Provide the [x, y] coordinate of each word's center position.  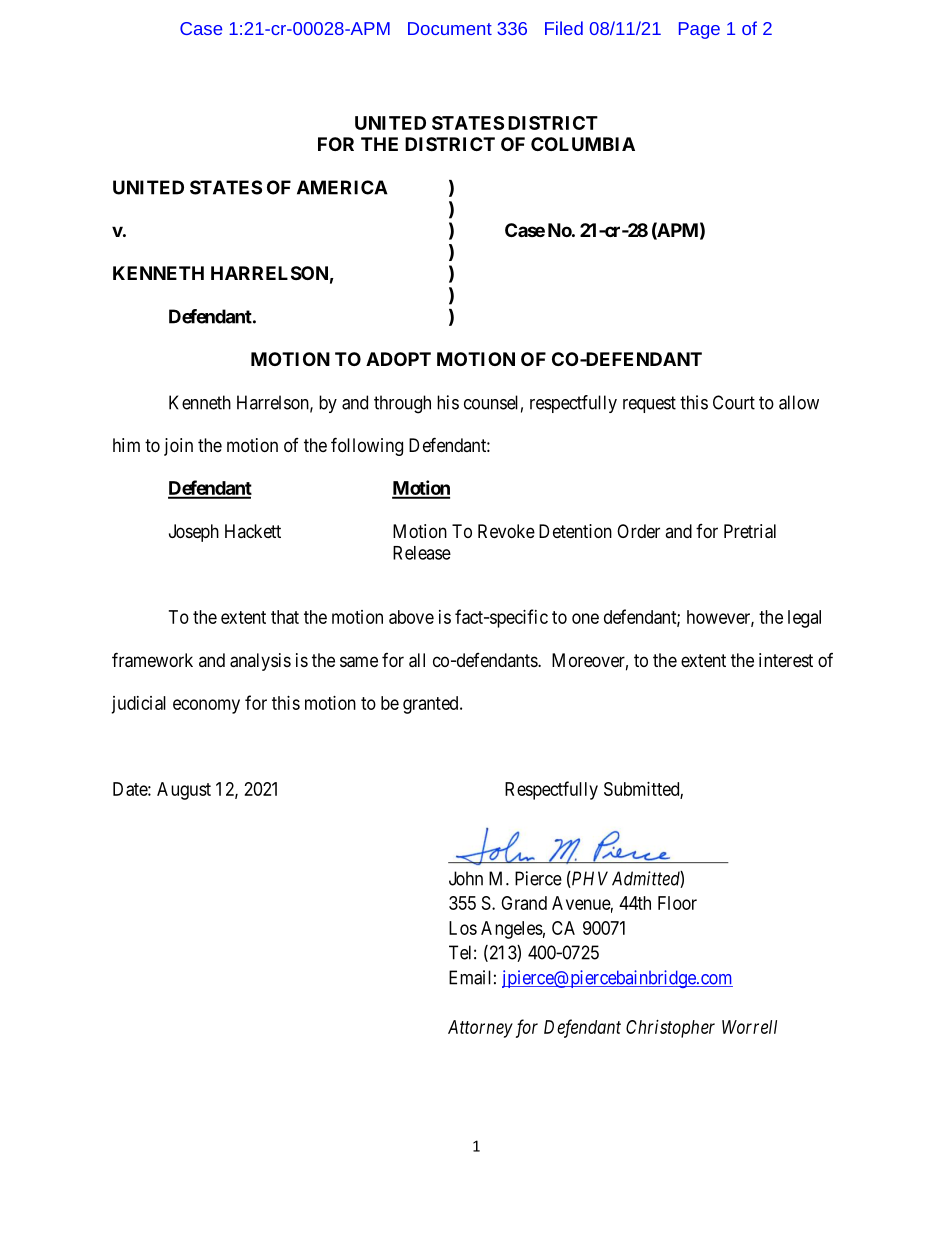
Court [734, 402]
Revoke [506, 531]
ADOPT [398, 359]
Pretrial [750, 531]
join [178, 447]
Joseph [194, 533]
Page [699, 30]
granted [432, 705]
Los [463, 928]
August [184, 791]
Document [450, 28]
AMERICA [342, 187]
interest [786, 660]
